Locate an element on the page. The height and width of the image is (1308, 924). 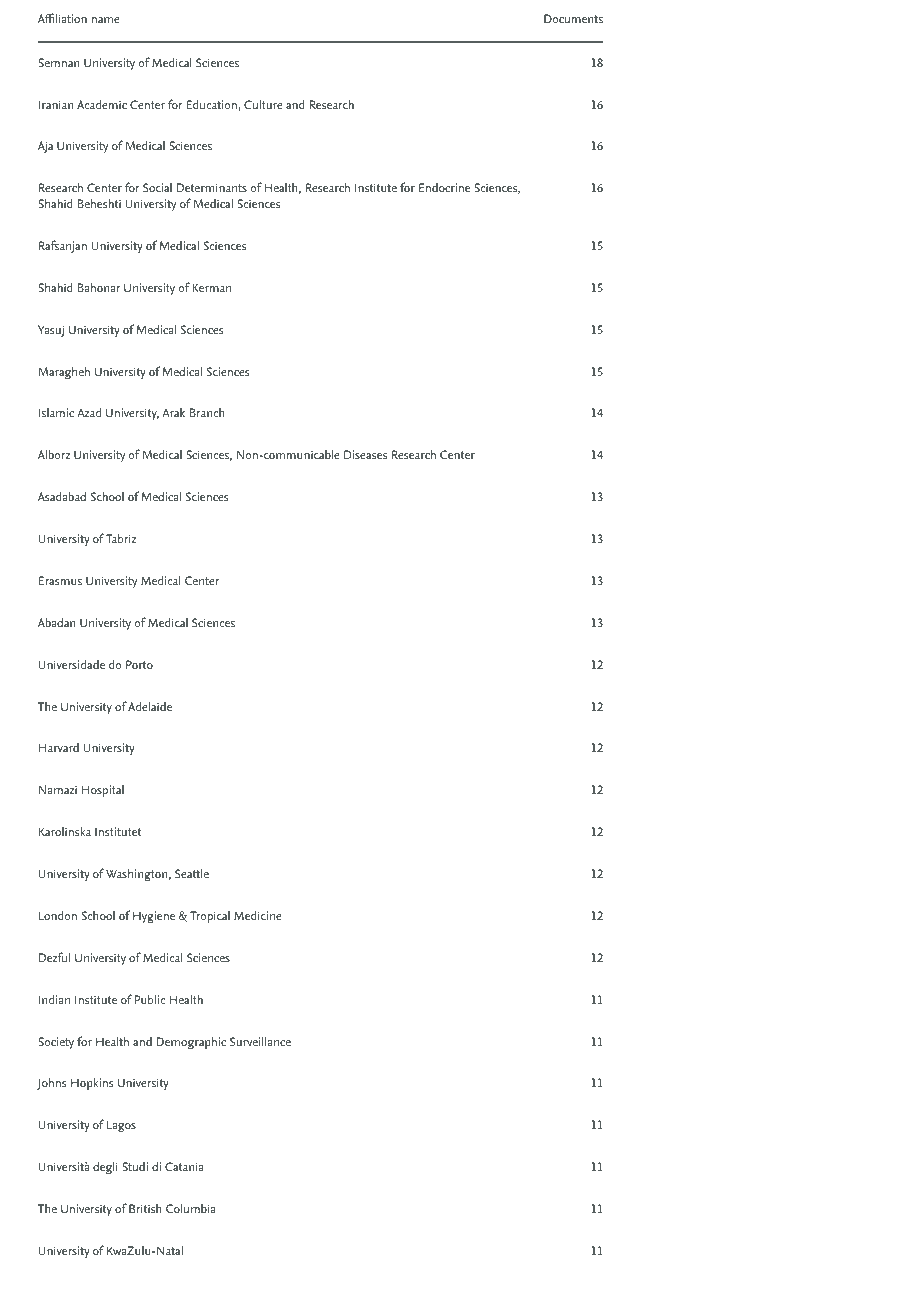
Branch is located at coordinates (207, 412).
